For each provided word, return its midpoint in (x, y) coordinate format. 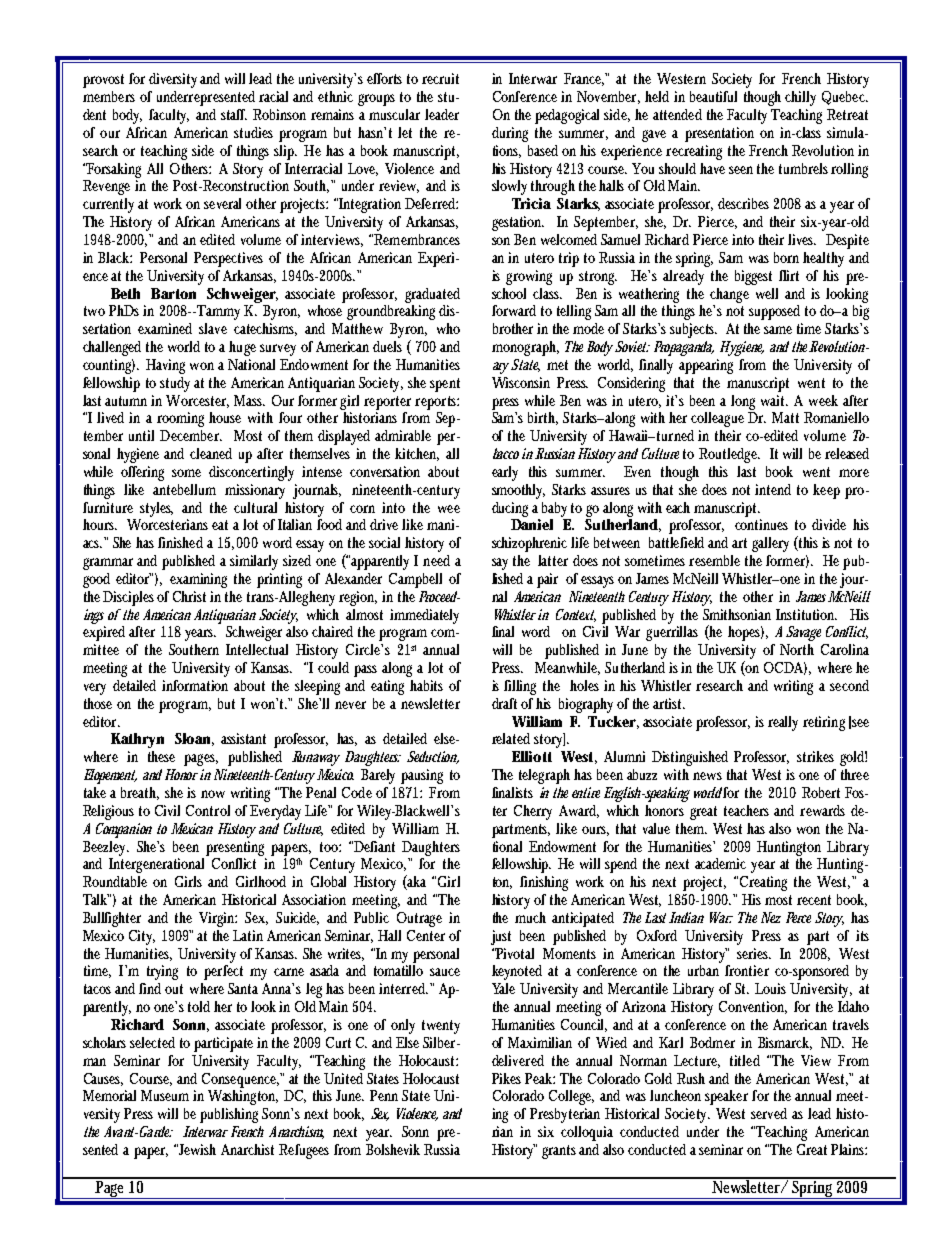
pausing (422, 776)
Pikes (506, 1078)
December (191, 435)
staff (234, 114)
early (505, 473)
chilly (800, 98)
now (213, 794)
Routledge (729, 455)
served (769, 1113)
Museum (165, 1095)
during (510, 134)
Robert (821, 792)
